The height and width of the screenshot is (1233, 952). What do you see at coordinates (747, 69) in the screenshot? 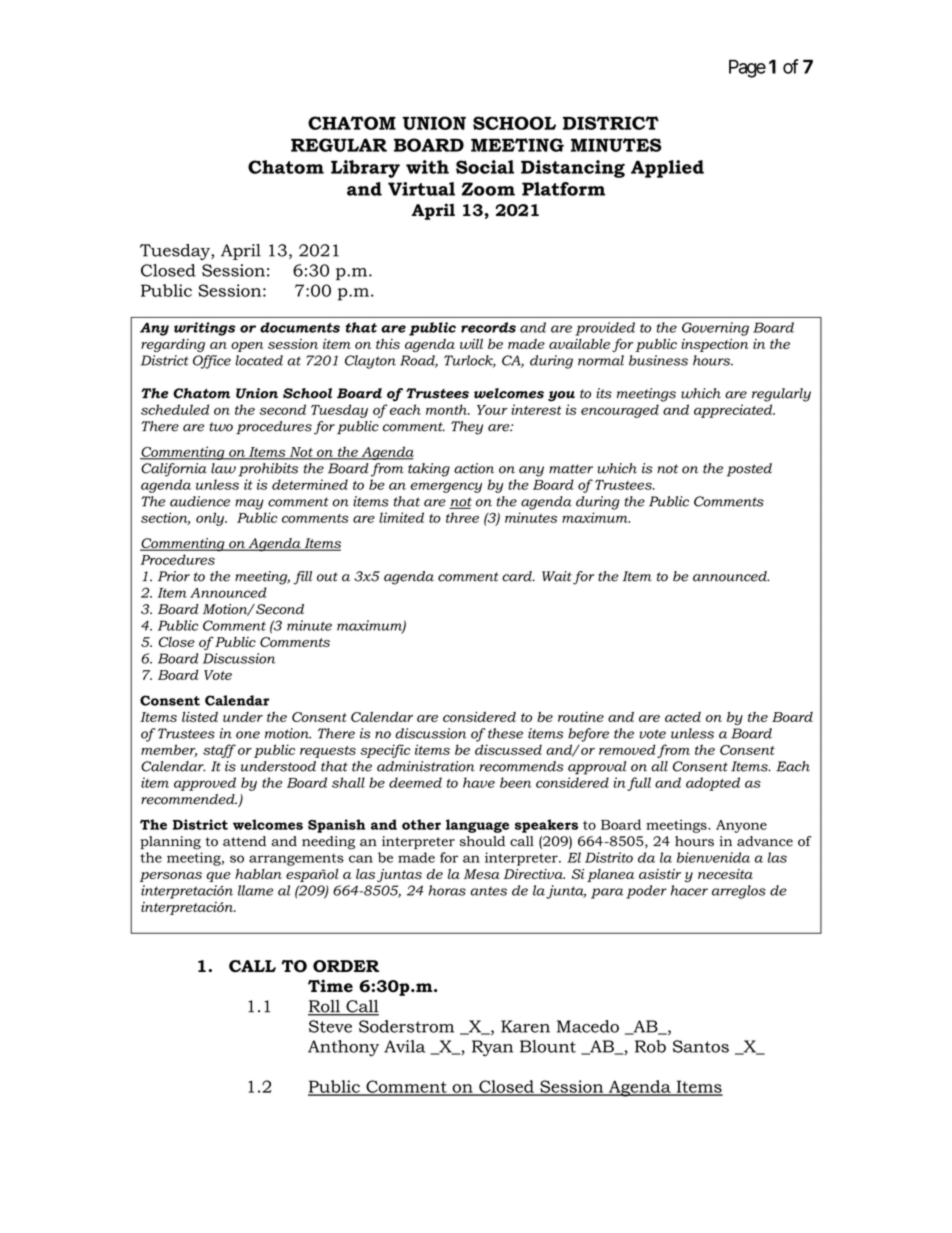
I see `Page` at bounding box center [747, 69].
